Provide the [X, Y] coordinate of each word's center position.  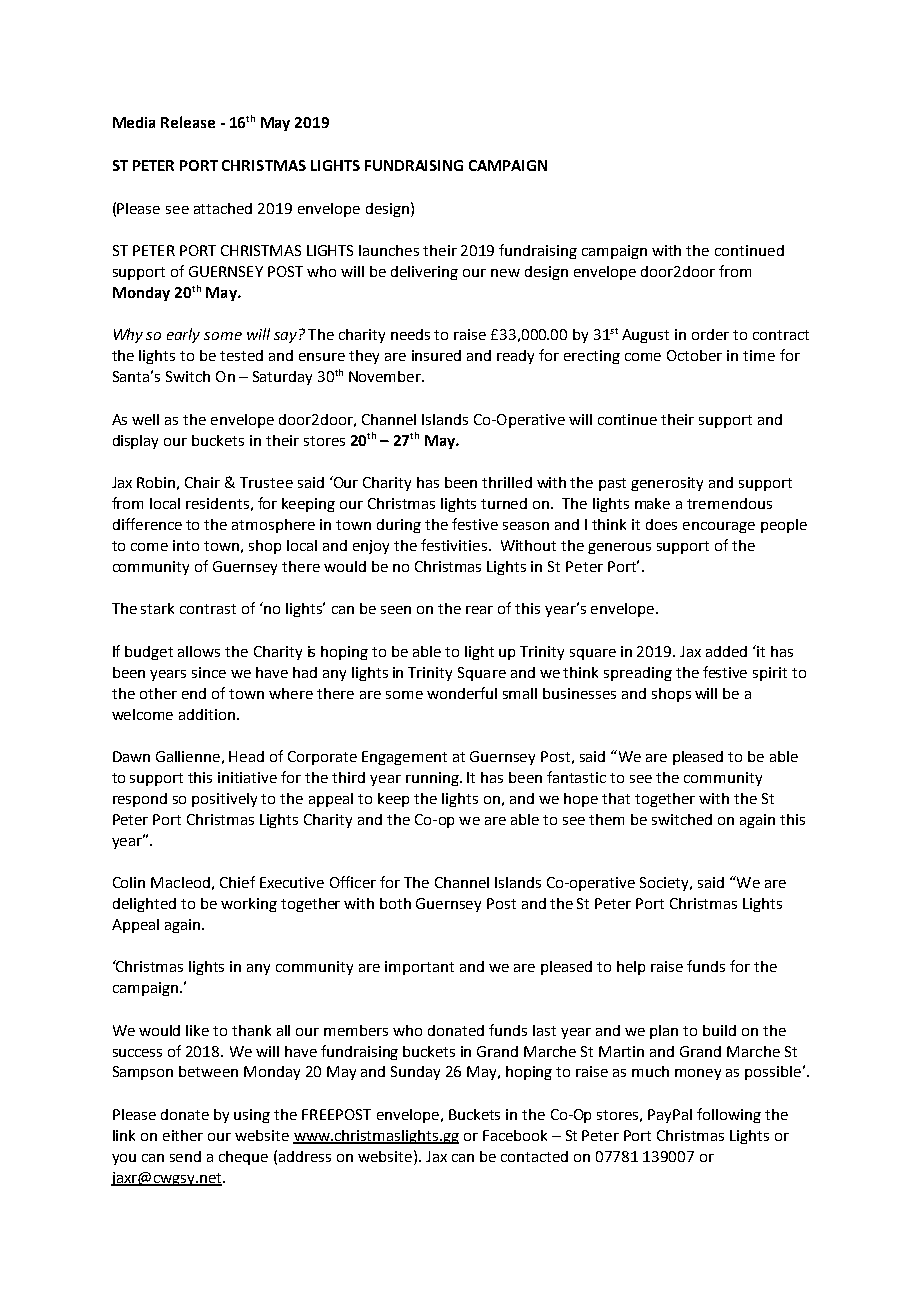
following [729, 1115]
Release [188, 122]
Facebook [515, 1135]
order [710, 334]
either [183, 1135]
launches [389, 250]
